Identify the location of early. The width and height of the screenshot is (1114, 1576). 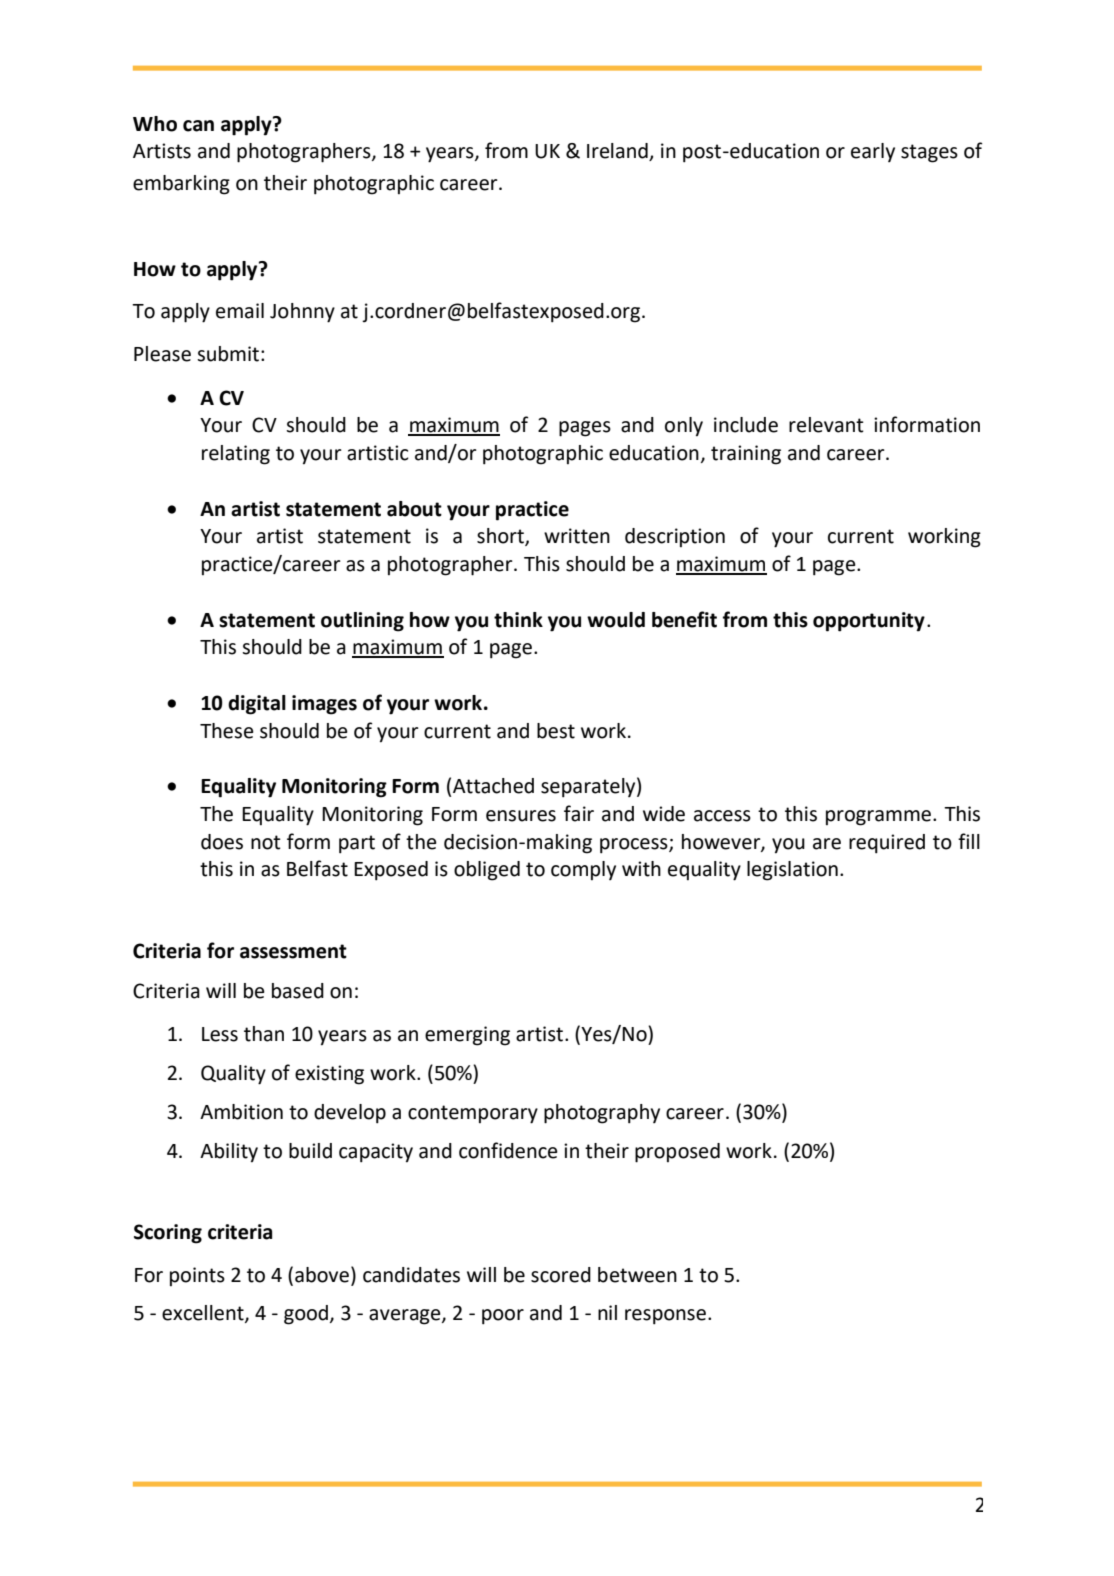
(873, 152).
